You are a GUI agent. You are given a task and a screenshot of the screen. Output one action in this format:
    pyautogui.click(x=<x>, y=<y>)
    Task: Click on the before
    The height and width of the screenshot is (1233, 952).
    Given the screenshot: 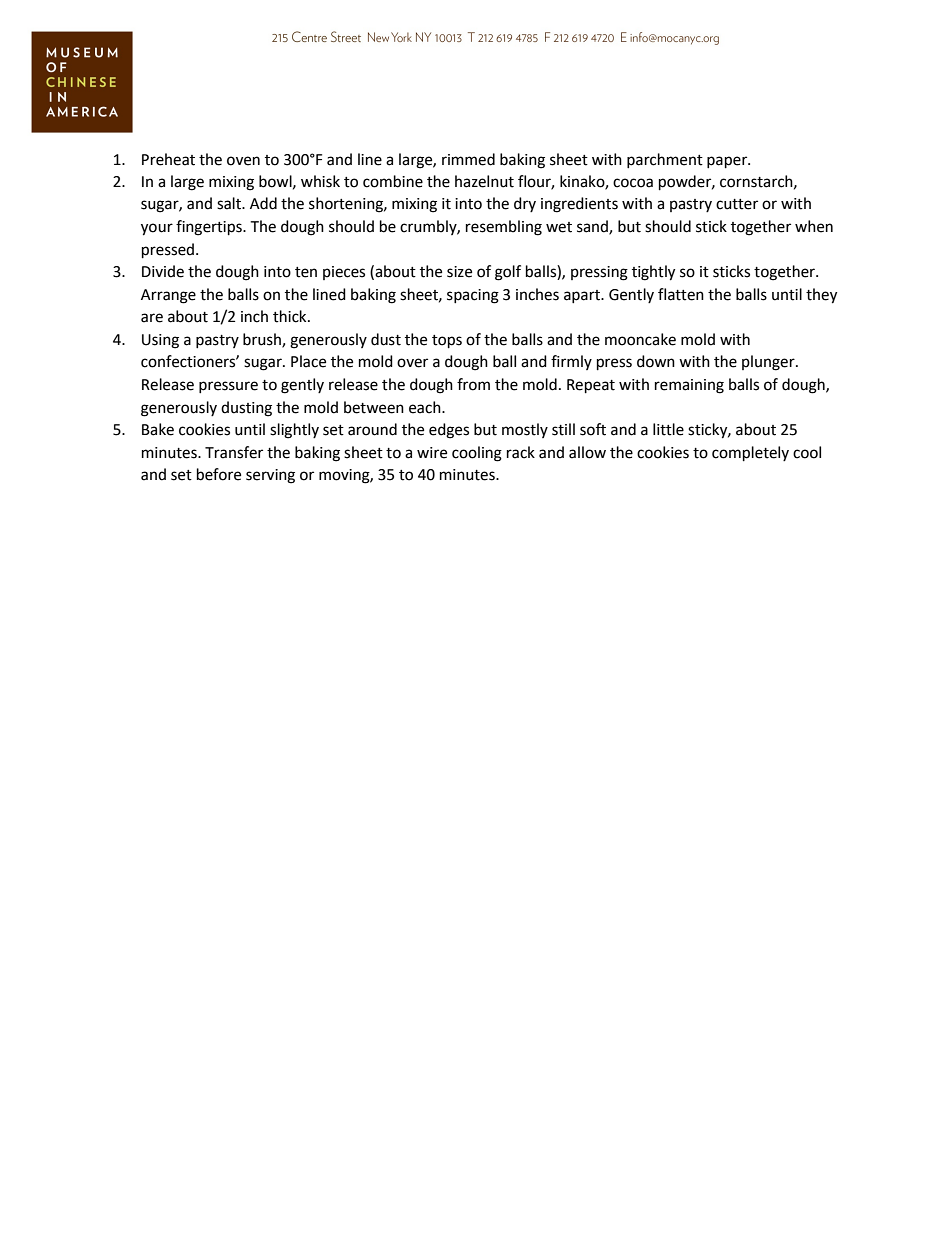 What is the action you would take?
    pyautogui.click(x=219, y=474)
